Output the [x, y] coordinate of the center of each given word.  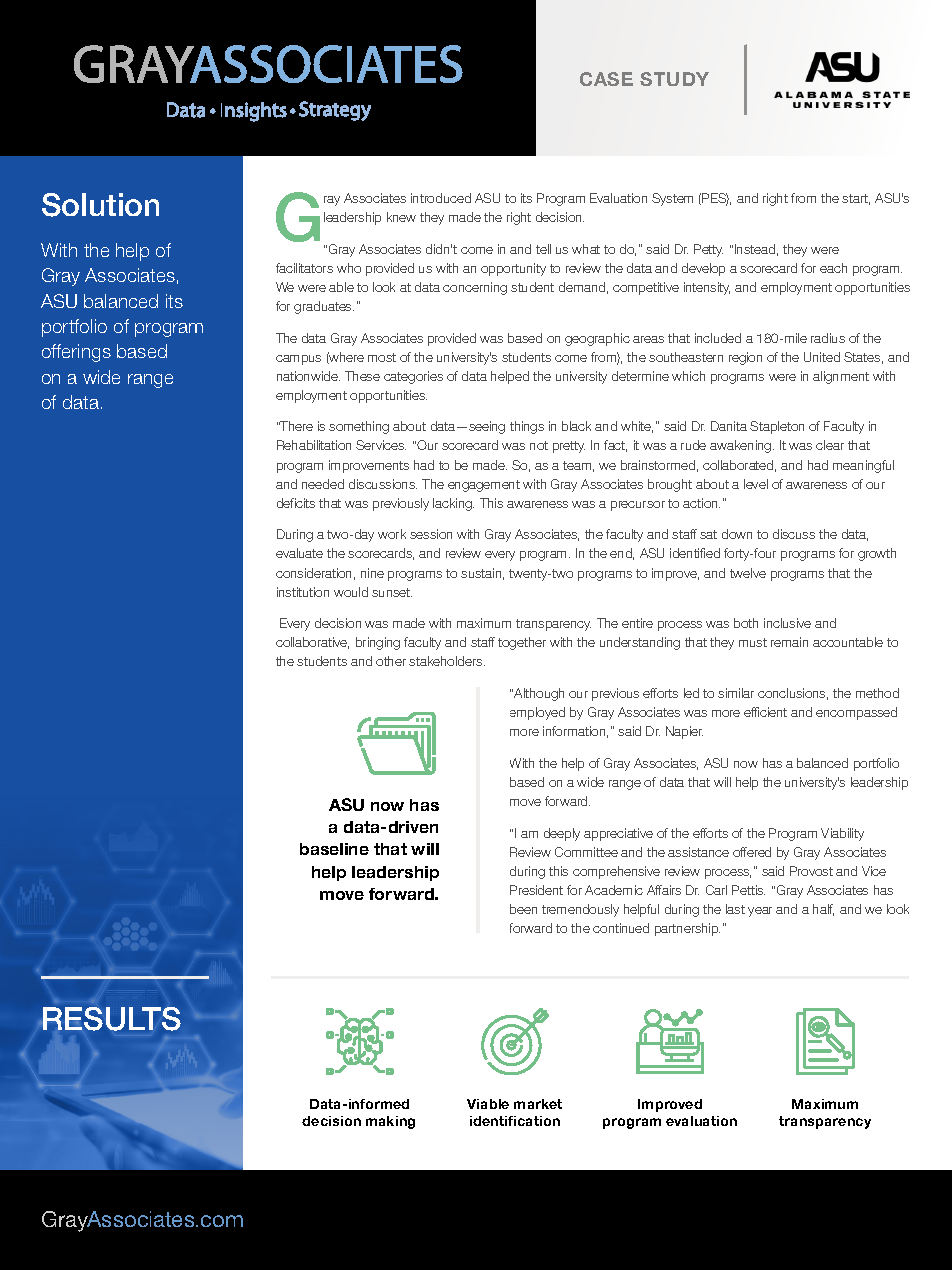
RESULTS [112, 1019]
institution [303, 592]
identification [515, 1121]
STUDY [674, 79]
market [538, 1104]
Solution [100, 205]
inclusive [787, 623]
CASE [606, 79]
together [522, 643]
